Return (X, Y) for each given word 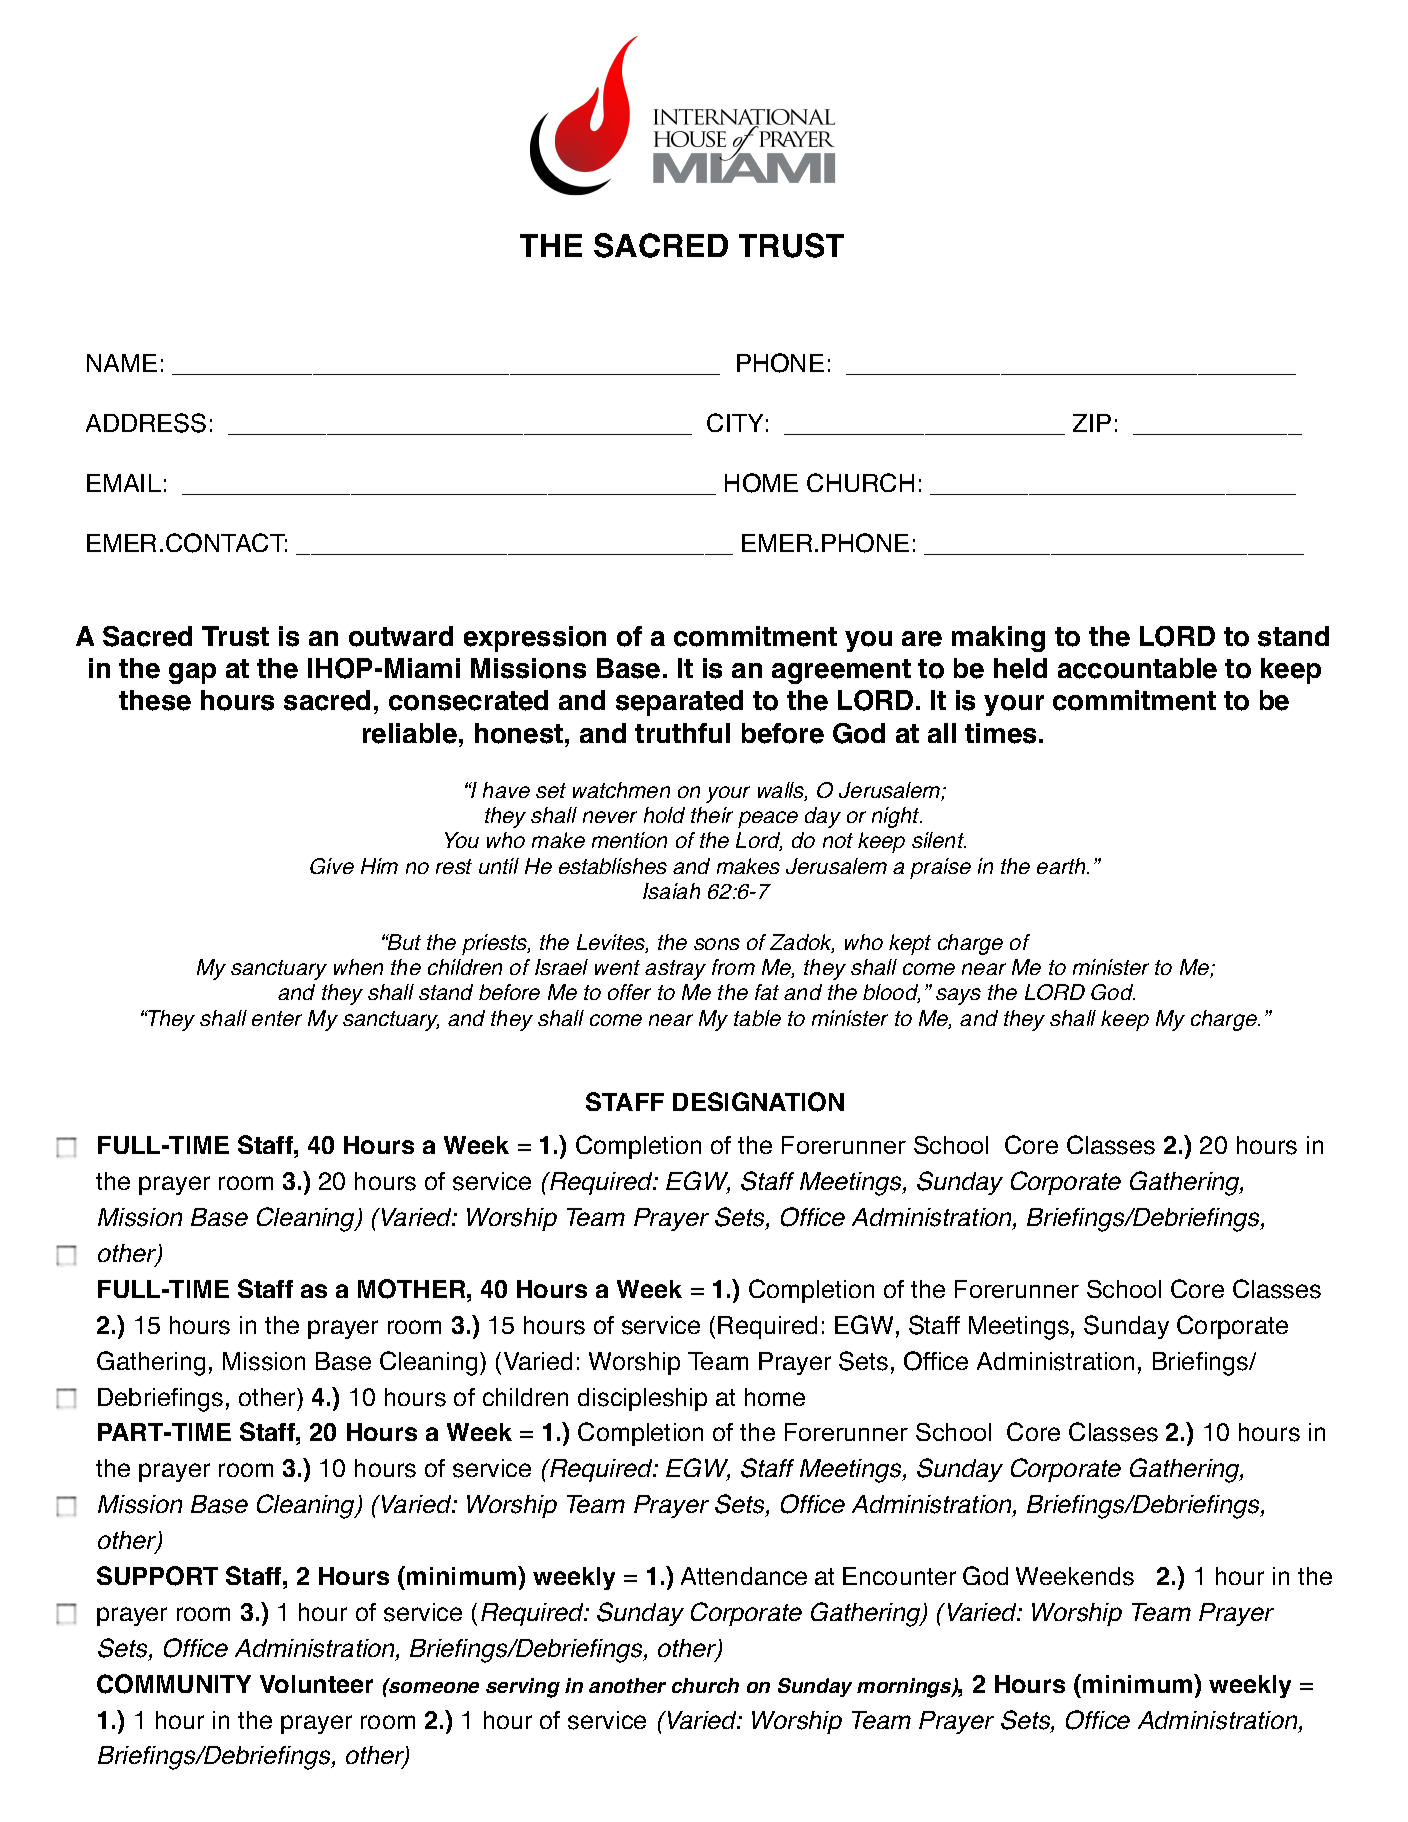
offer (629, 992)
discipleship (642, 1399)
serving (523, 1688)
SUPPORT (157, 1576)
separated (679, 703)
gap (192, 673)
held (1020, 668)
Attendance (744, 1576)
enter (277, 1018)
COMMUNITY (174, 1684)
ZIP (1092, 423)
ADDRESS (146, 423)
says (958, 996)
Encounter (899, 1576)
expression (535, 639)
